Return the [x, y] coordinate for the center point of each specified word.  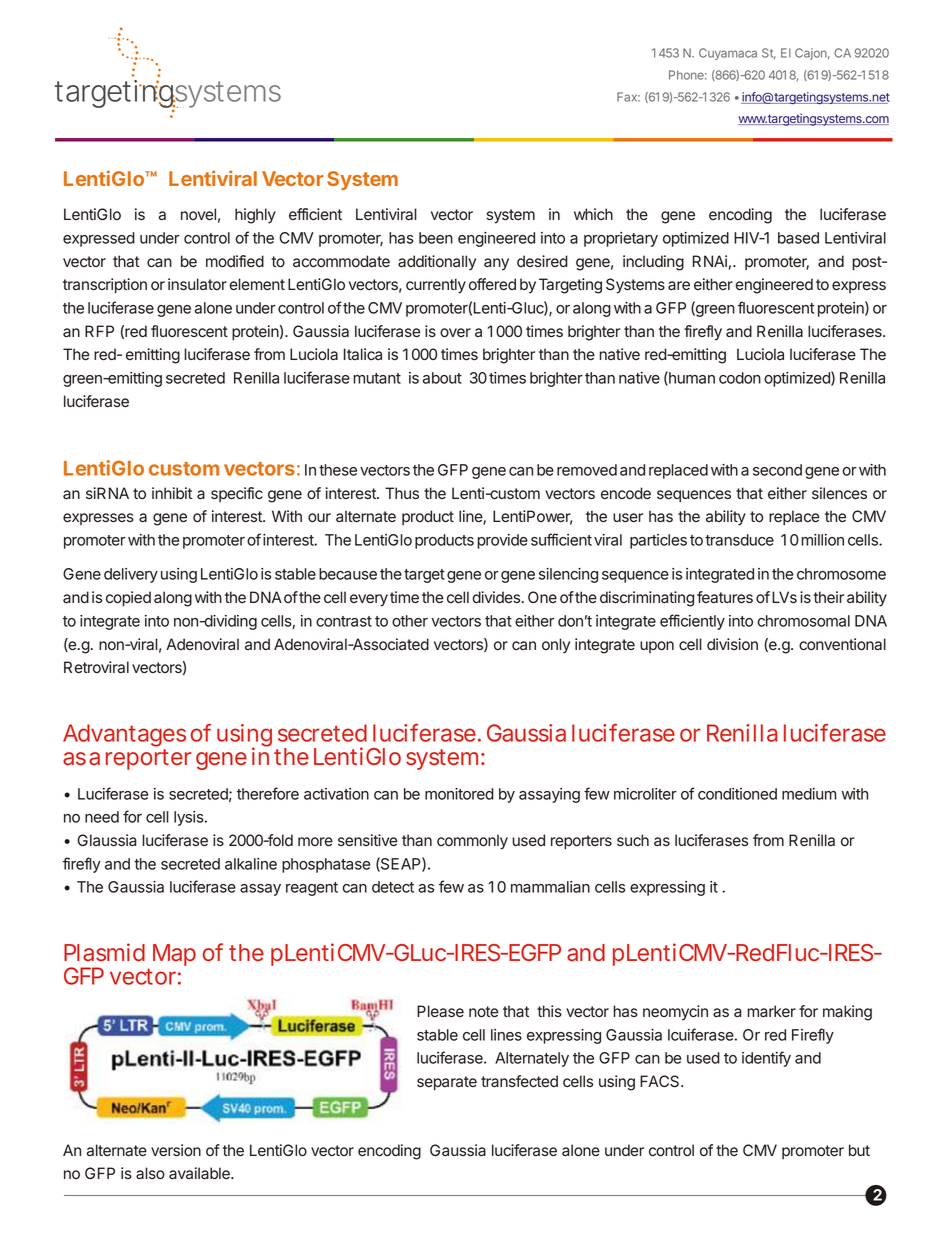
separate [447, 1083]
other [410, 621]
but [859, 1150]
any [496, 264]
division [732, 644]
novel [198, 214]
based [798, 238]
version [176, 1150]
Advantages [124, 737]
